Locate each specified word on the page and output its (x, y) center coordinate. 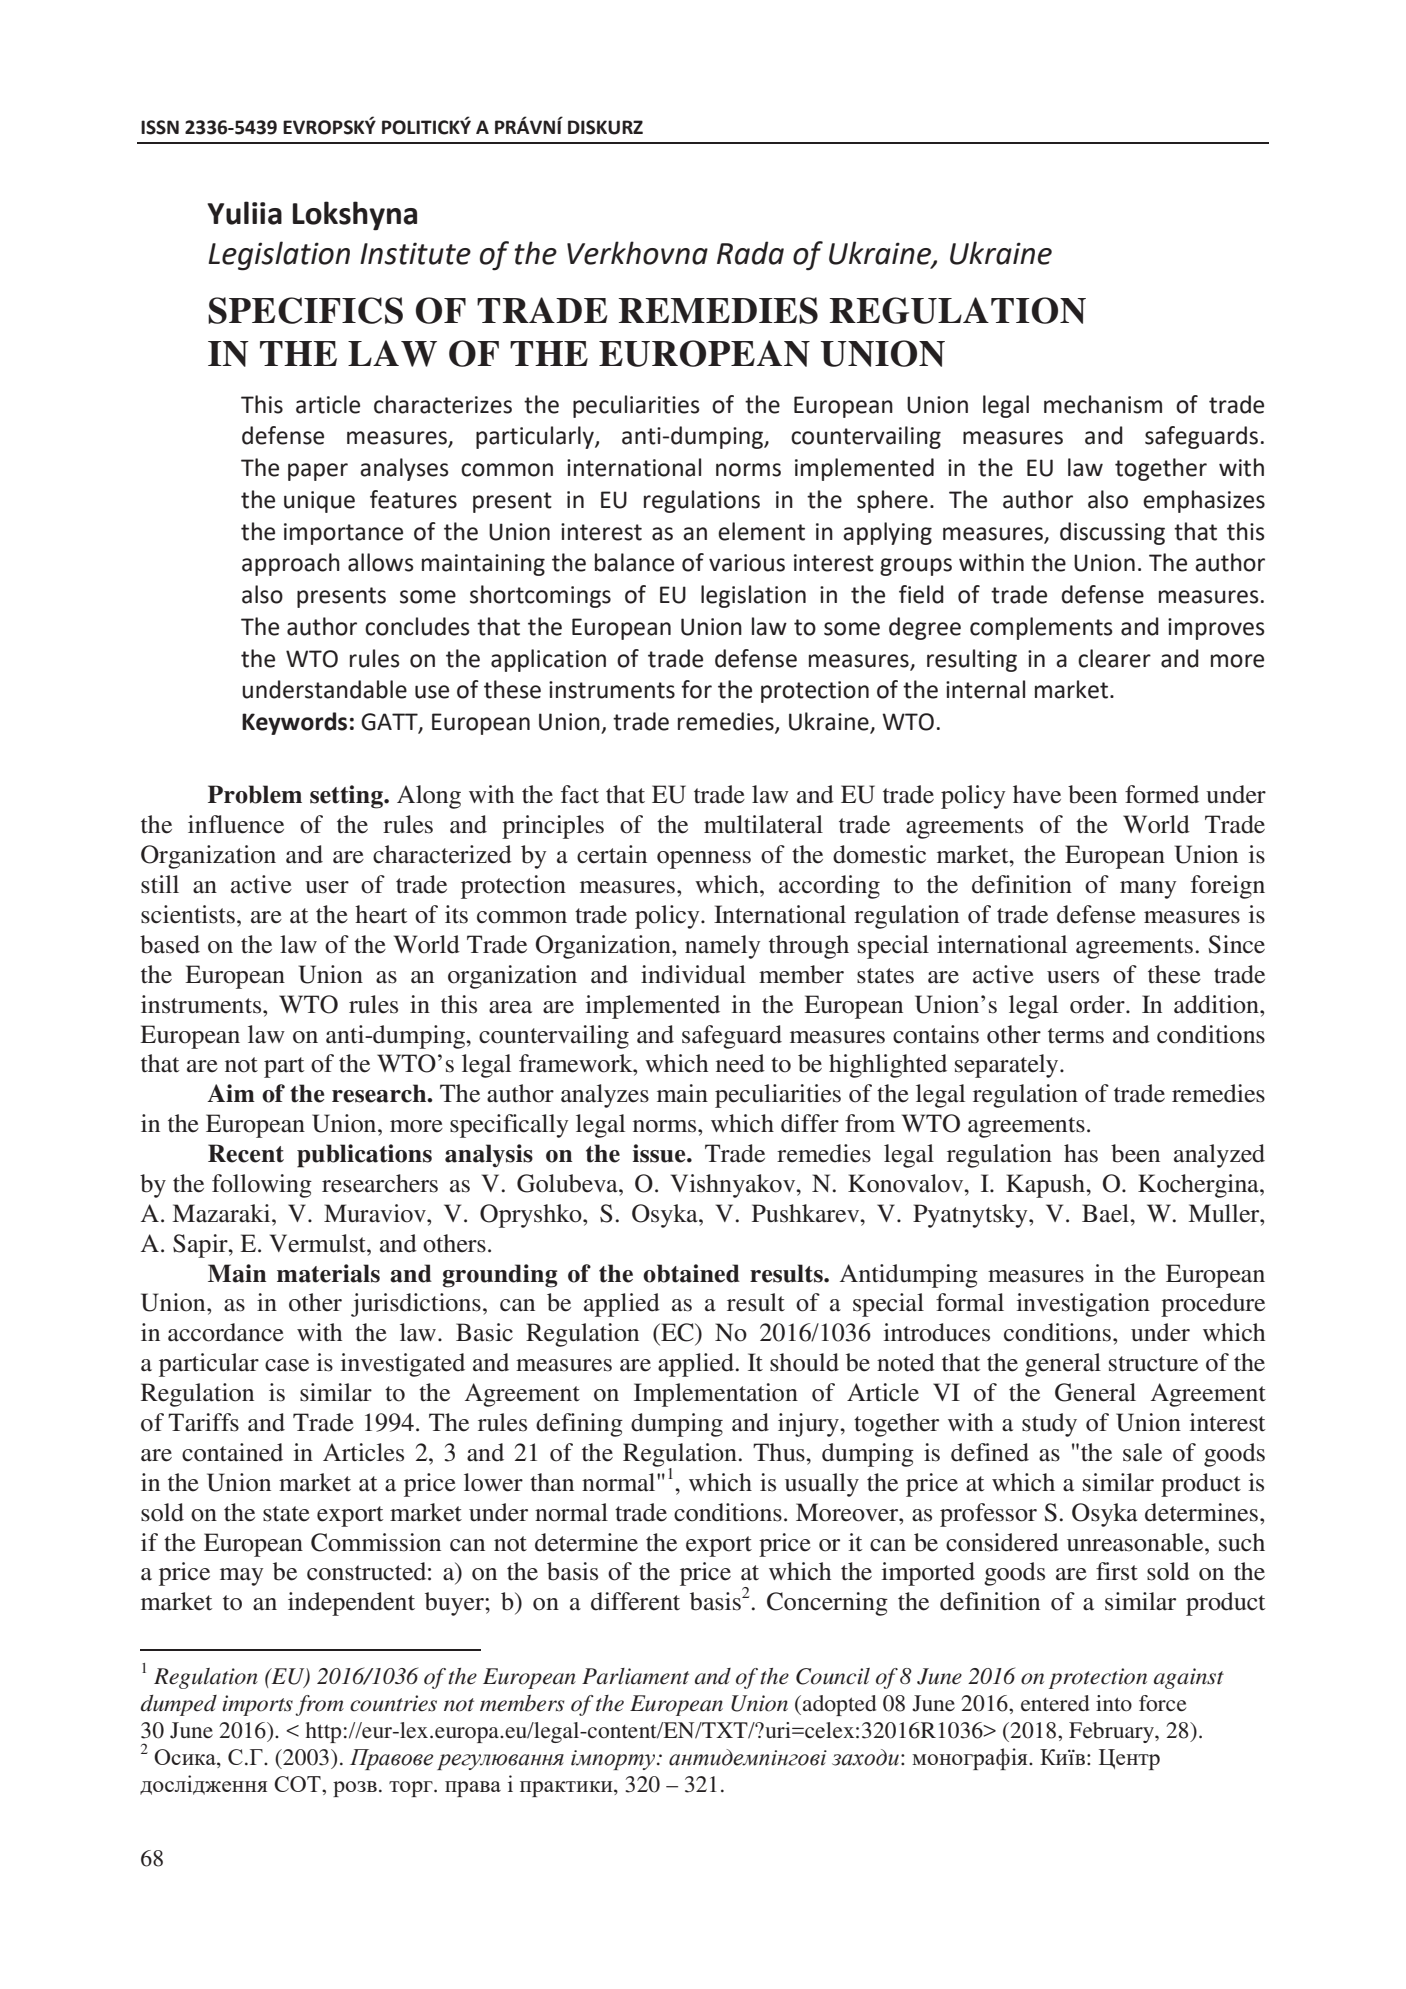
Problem (255, 794)
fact (580, 794)
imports (257, 1705)
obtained (691, 1273)
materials (328, 1273)
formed (1162, 794)
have (1037, 794)
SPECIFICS (305, 310)
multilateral (763, 824)
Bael (1106, 1213)
